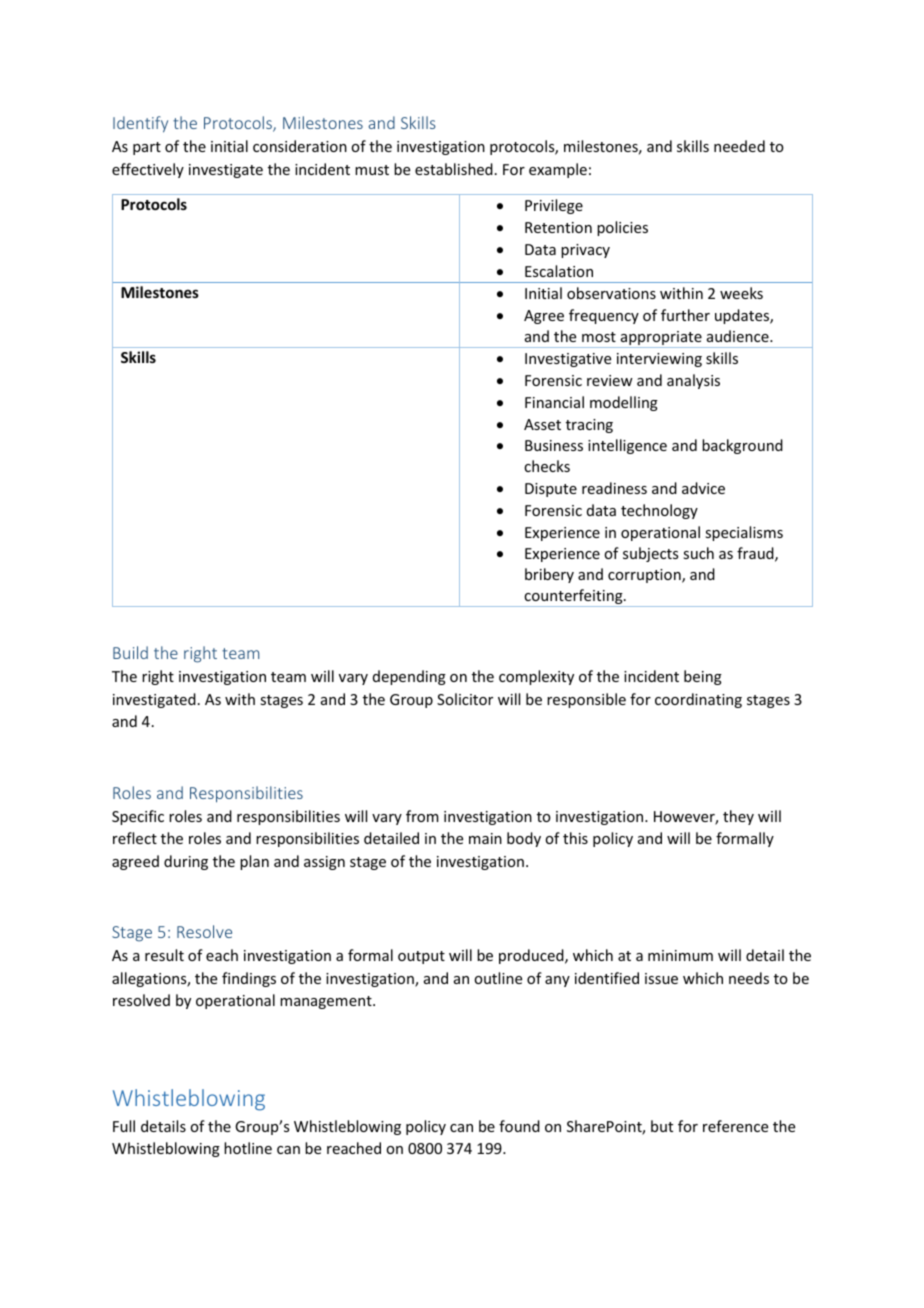 Image resolution: width=924 pixels, height=1308 pixels. Describe the element at coordinates (248, 1148) in the image. I see `hotline` at that location.
